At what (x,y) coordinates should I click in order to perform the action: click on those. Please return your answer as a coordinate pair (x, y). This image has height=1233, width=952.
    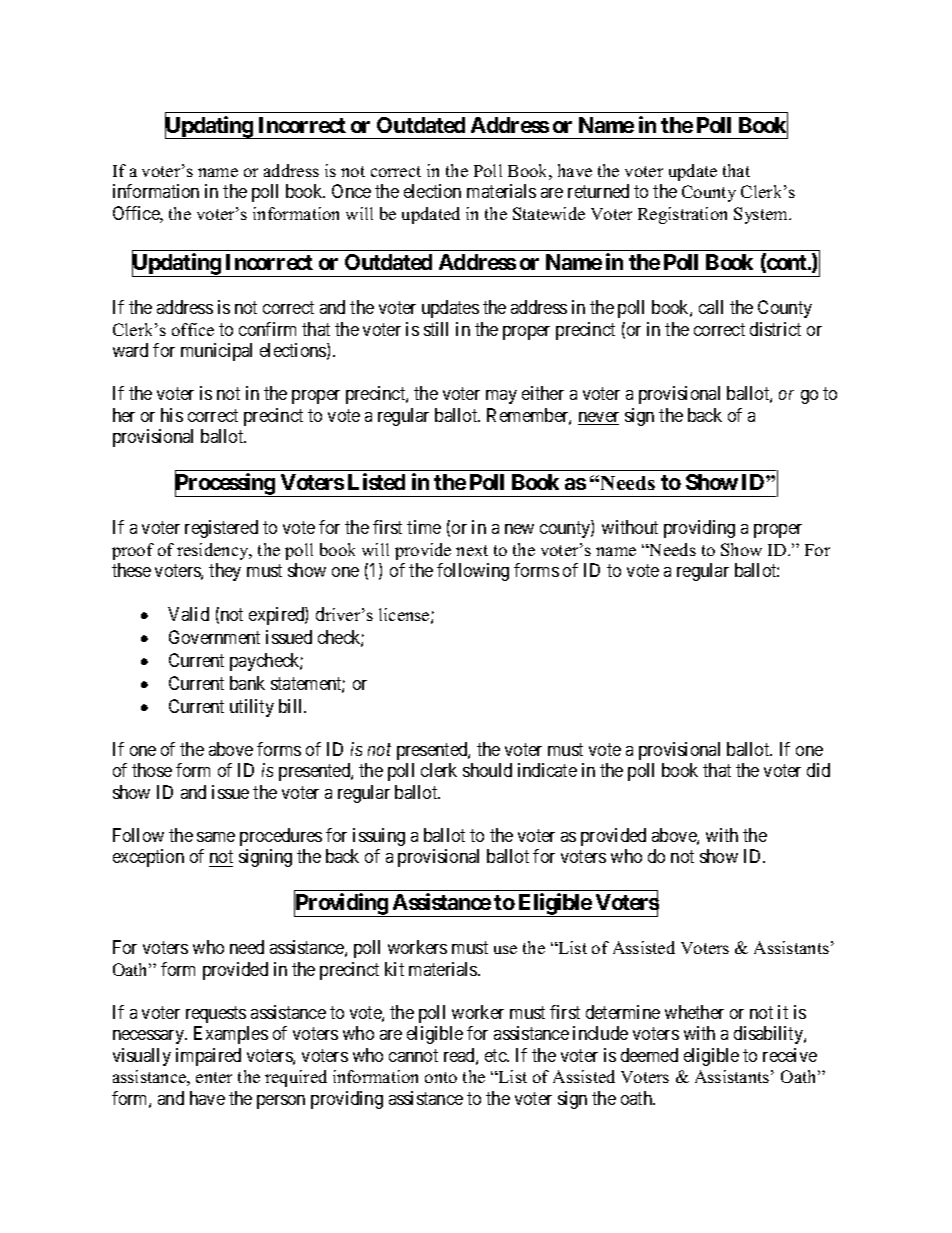
    Looking at the image, I should click on (152, 770).
